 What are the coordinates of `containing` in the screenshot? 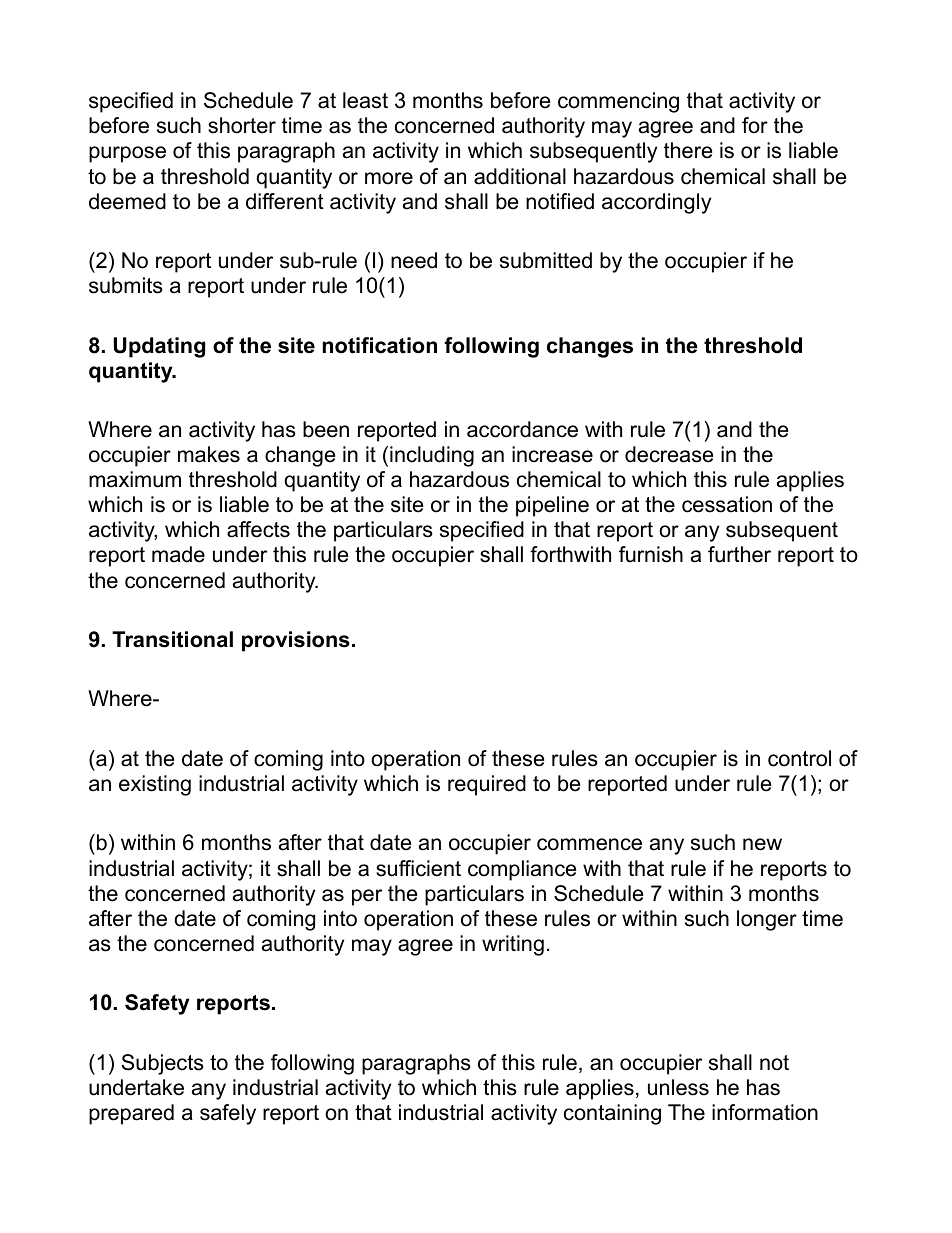 It's located at (612, 1114).
